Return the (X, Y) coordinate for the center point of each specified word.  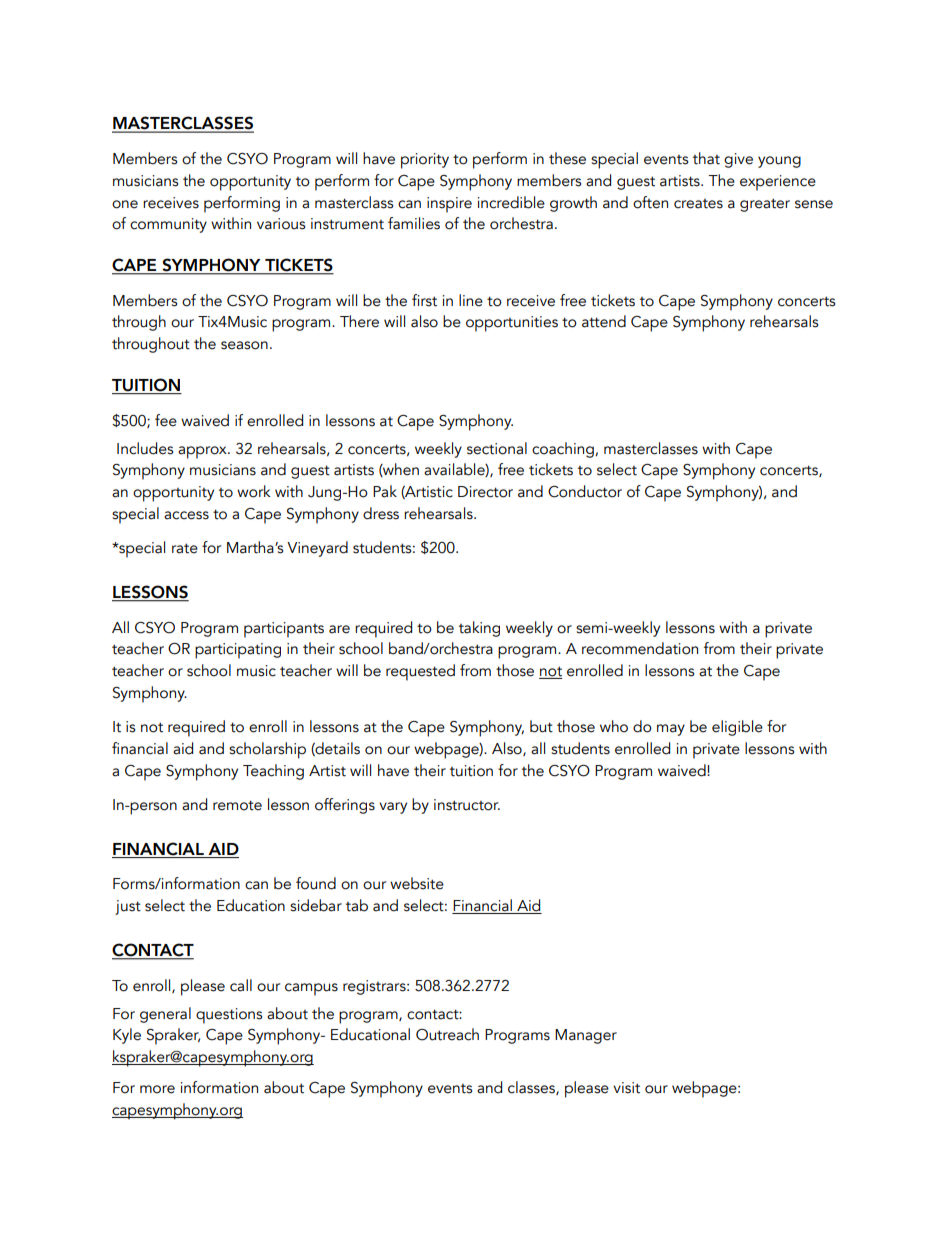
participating (238, 651)
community (168, 225)
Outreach (447, 1034)
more (157, 1089)
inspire (449, 205)
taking (479, 629)
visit (626, 1088)
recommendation (640, 648)
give (738, 160)
